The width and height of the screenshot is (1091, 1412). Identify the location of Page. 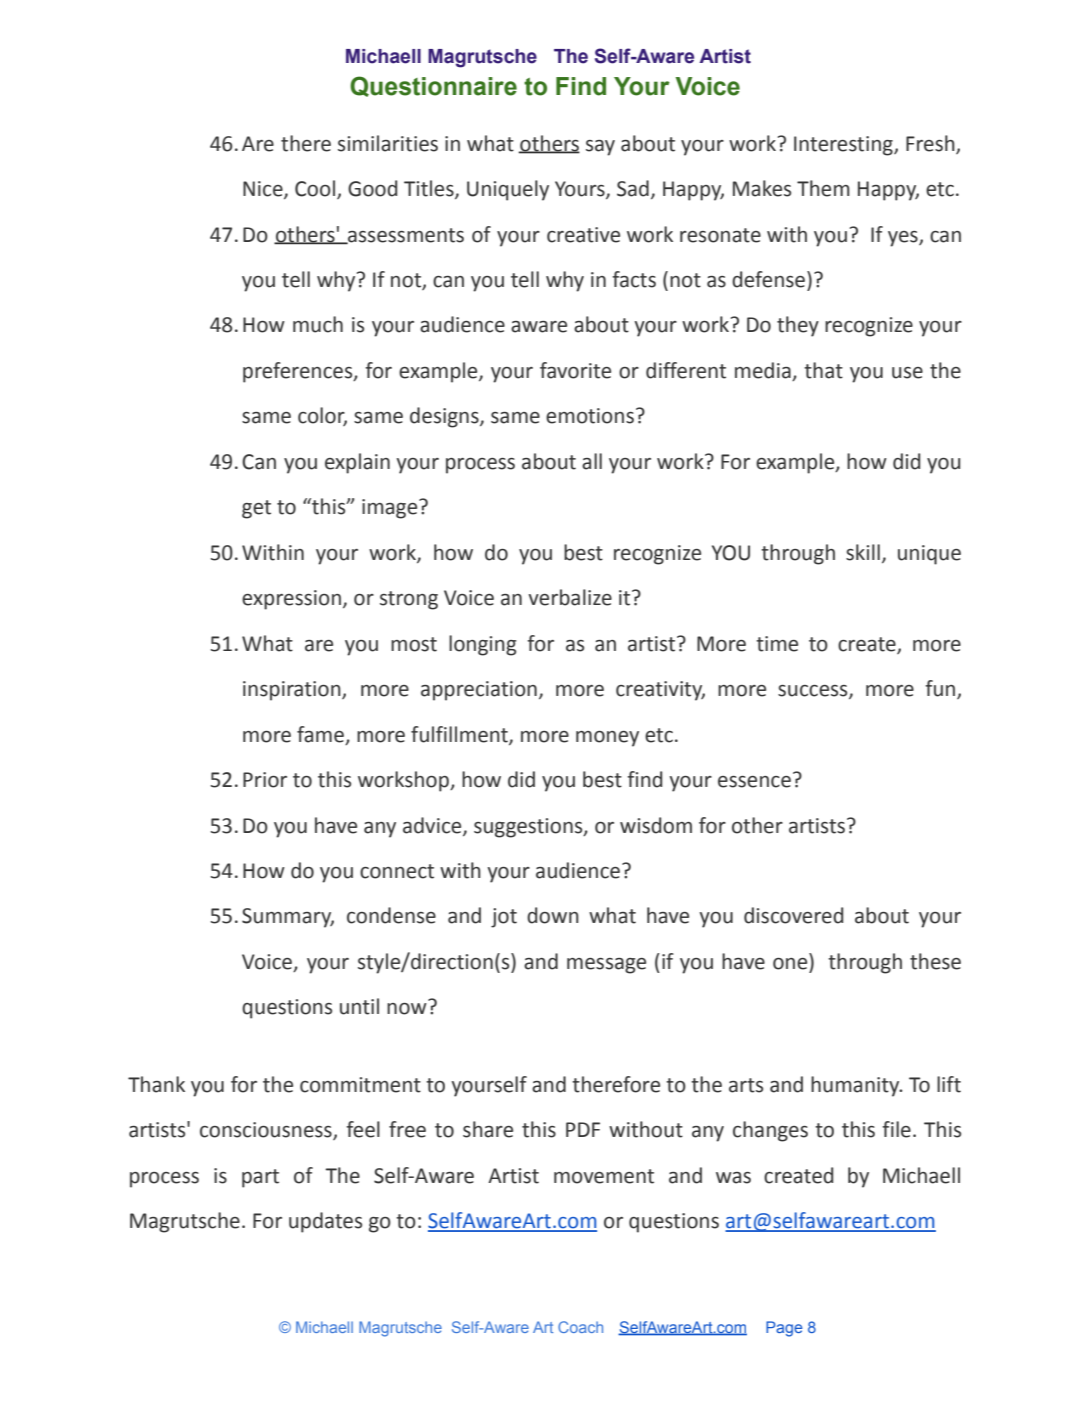
(784, 1329).
